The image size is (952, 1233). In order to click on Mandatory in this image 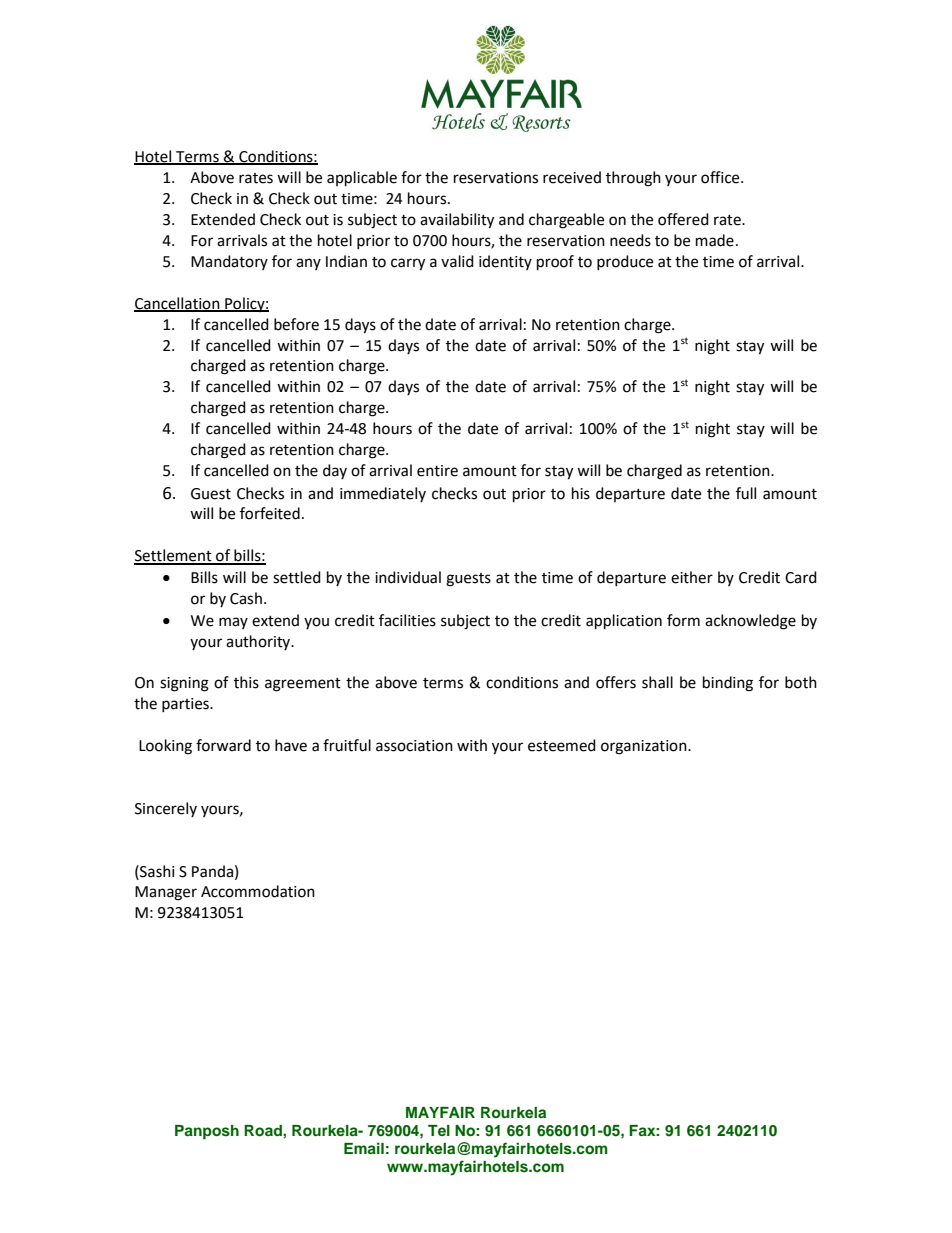, I will do `click(229, 262)`.
